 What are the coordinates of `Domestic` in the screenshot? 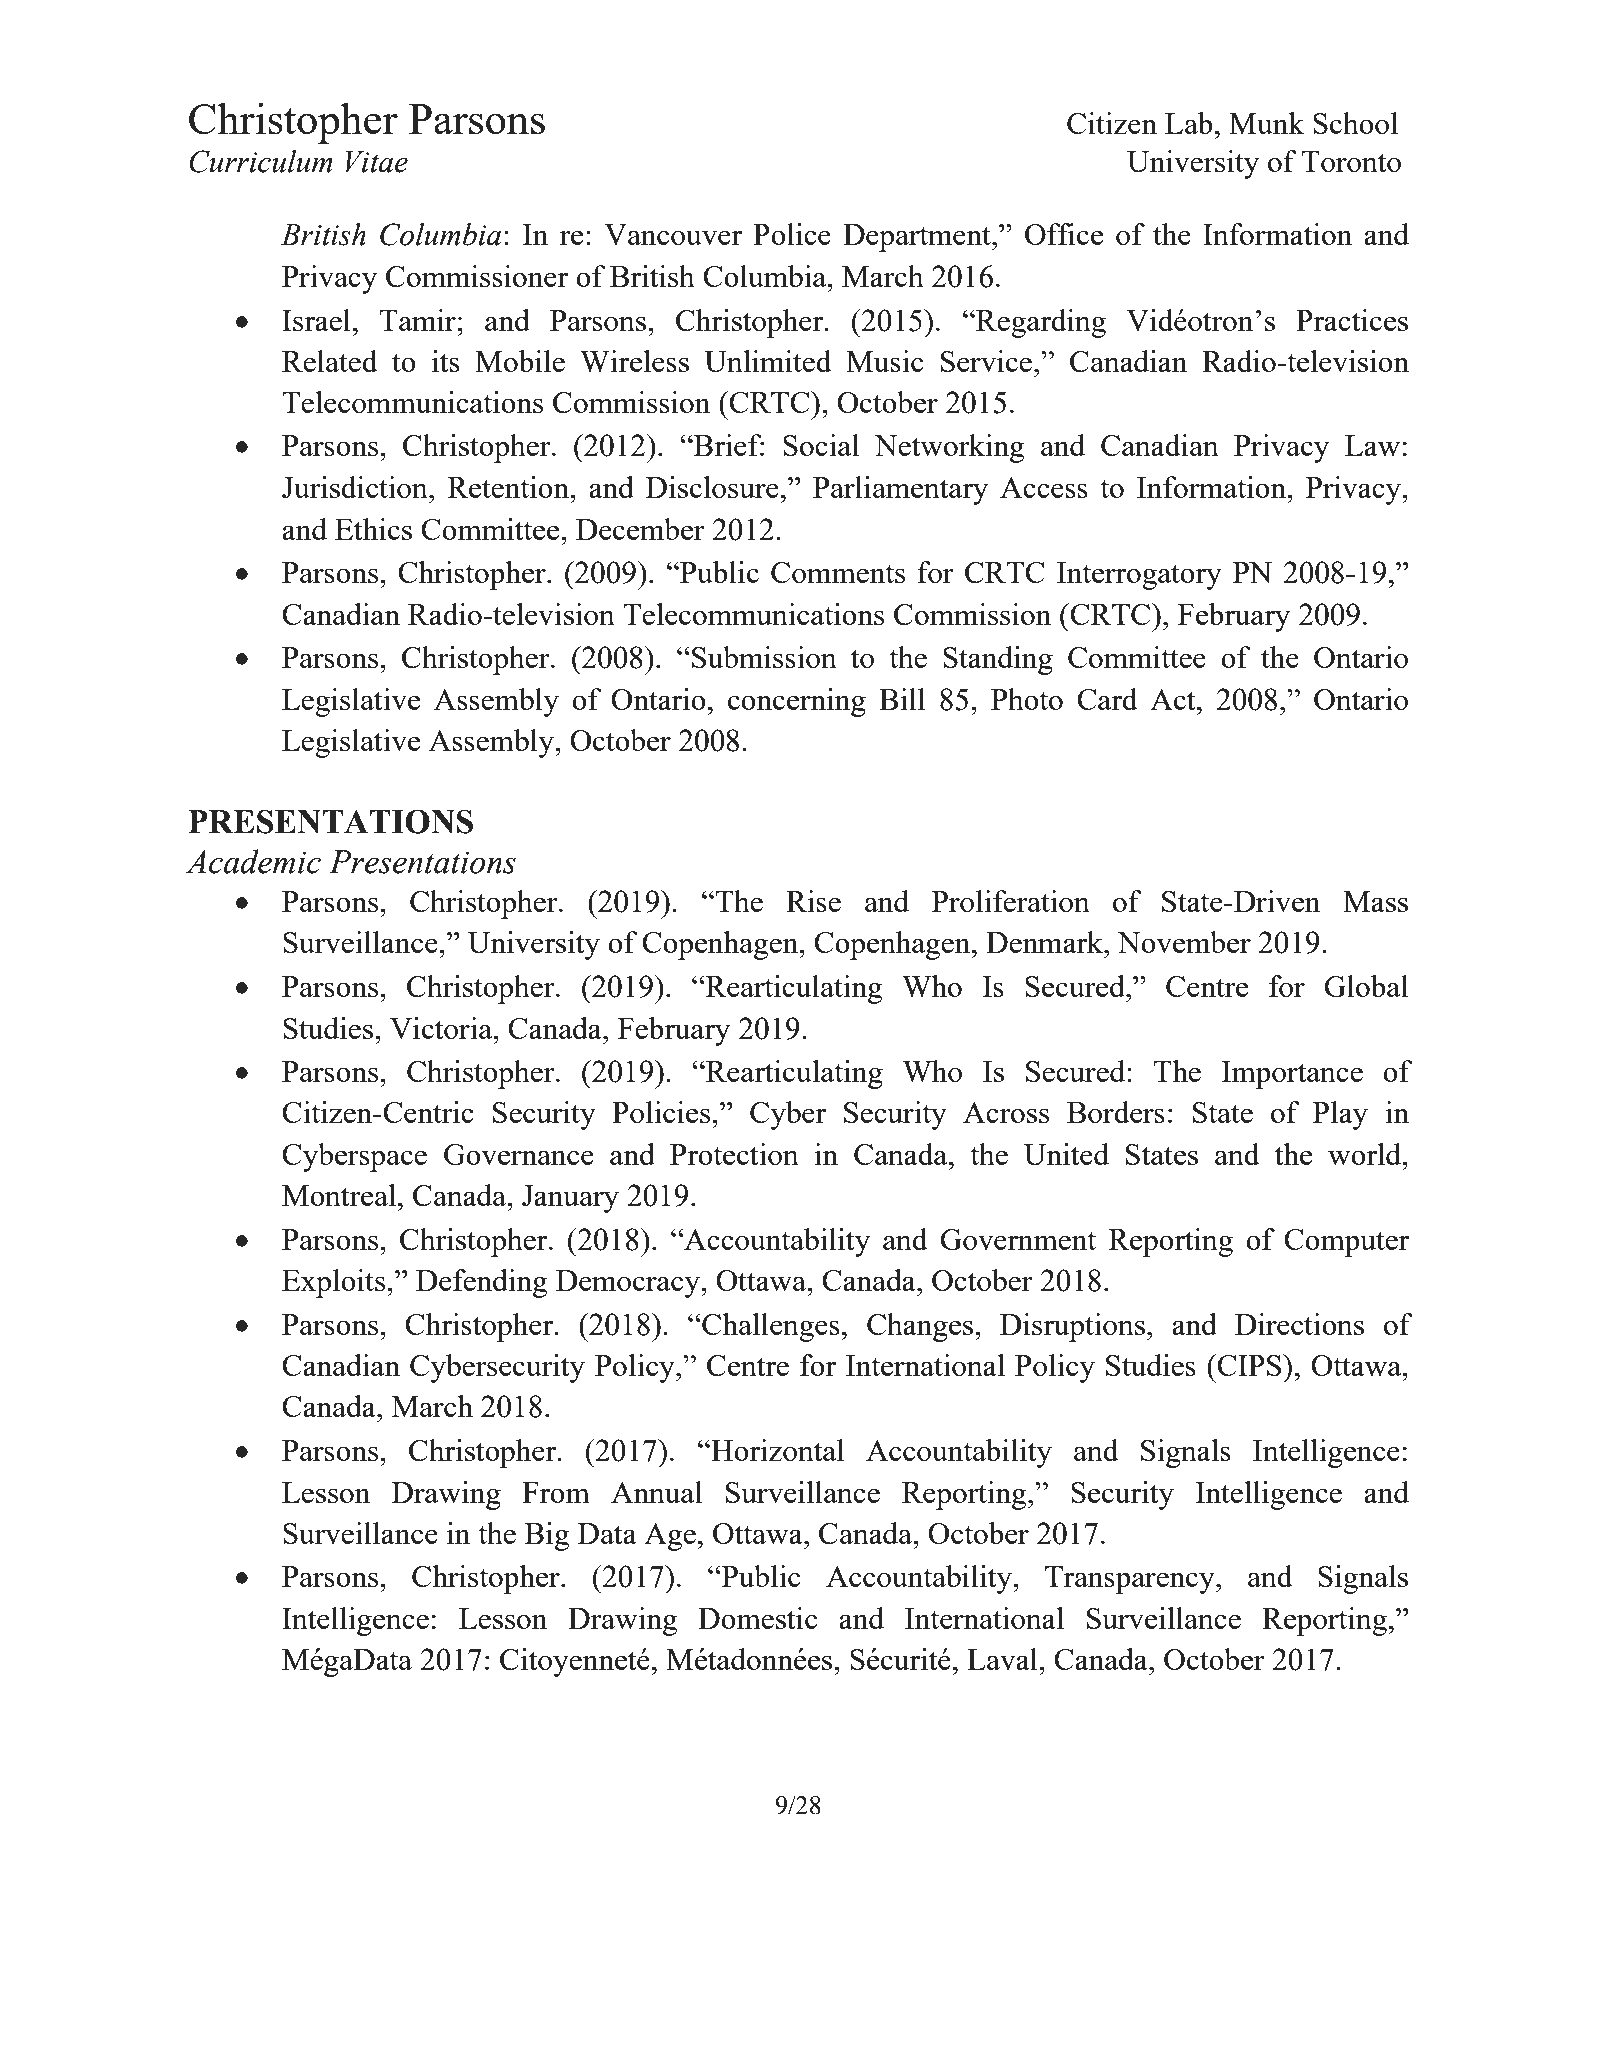 It's located at (757, 1618).
